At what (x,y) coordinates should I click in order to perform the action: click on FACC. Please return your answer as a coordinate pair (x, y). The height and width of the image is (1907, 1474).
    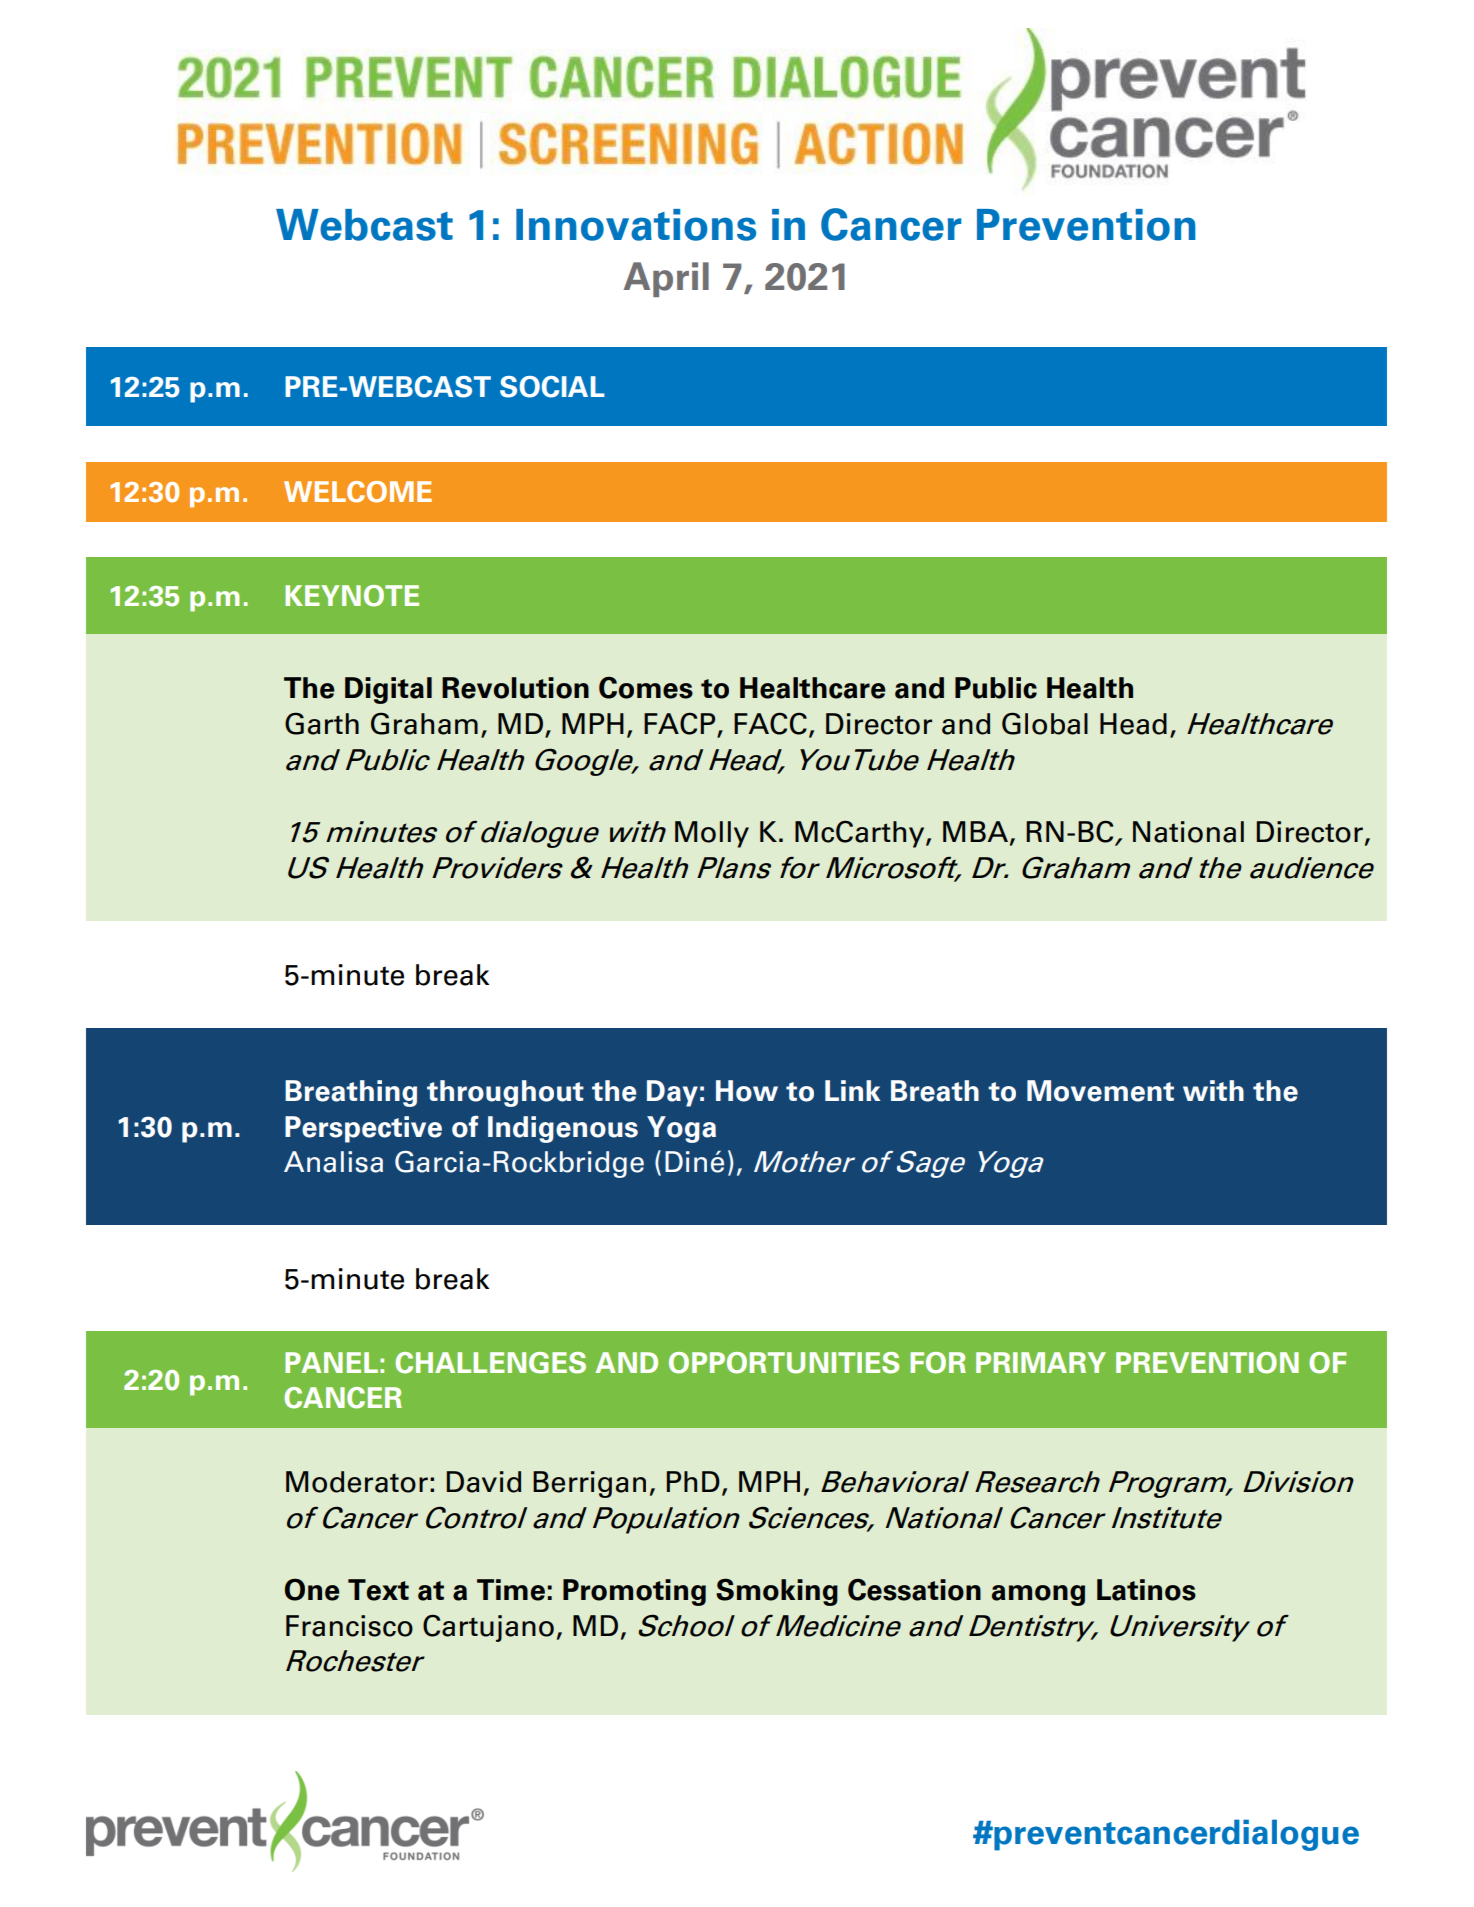
    Looking at the image, I should click on (770, 723).
